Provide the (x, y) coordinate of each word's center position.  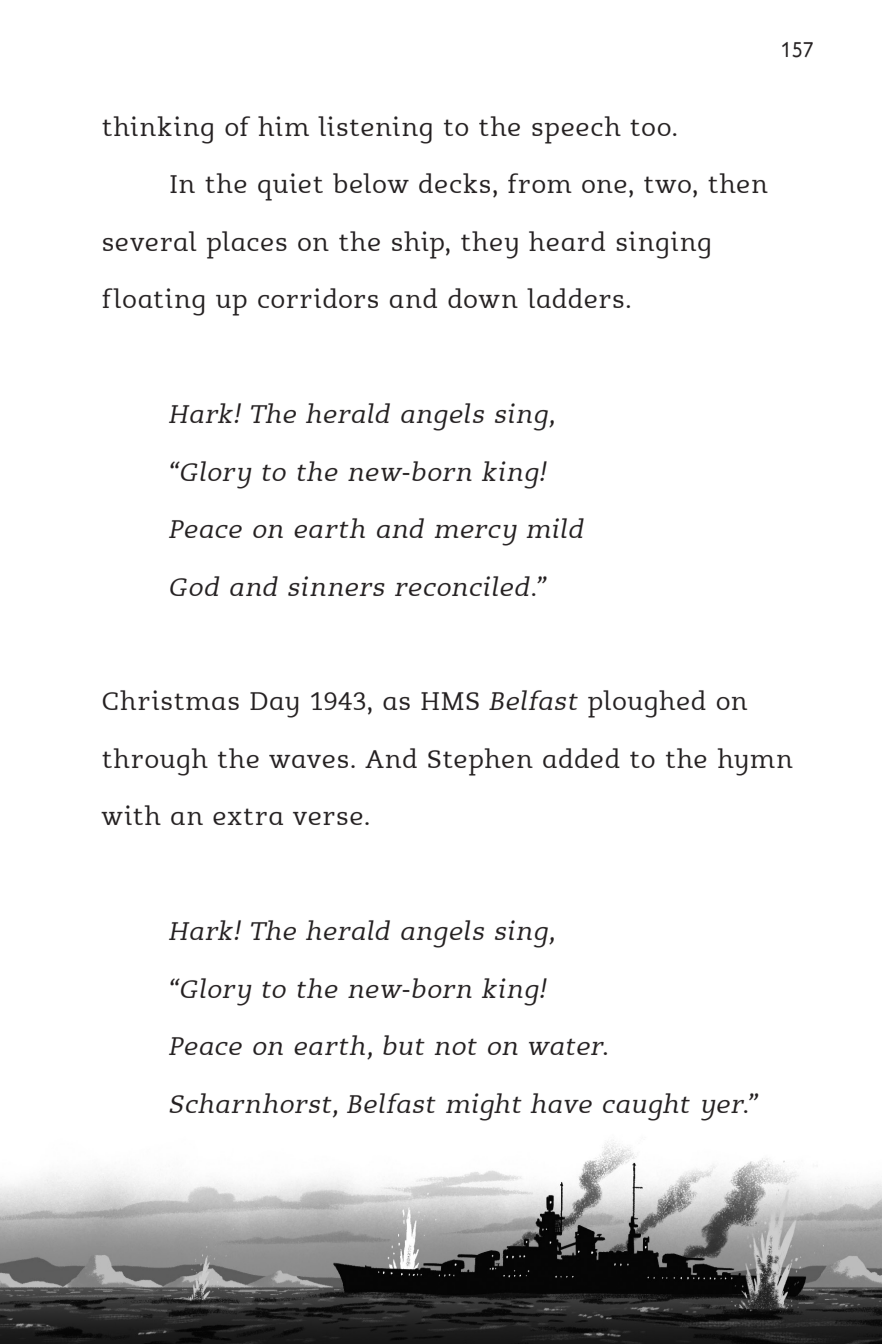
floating (153, 302)
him (283, 126)
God (194, 586)
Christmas (171, 700)
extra (248, 816)
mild (555, 528)
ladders (575, 298)
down (483, 298)
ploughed (647, 704)
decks (454, 183)
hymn (755, 762)
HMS (450, 701)
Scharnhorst (250, 1103)
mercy (475, 535)
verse (328, 818)
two (667, 184)
